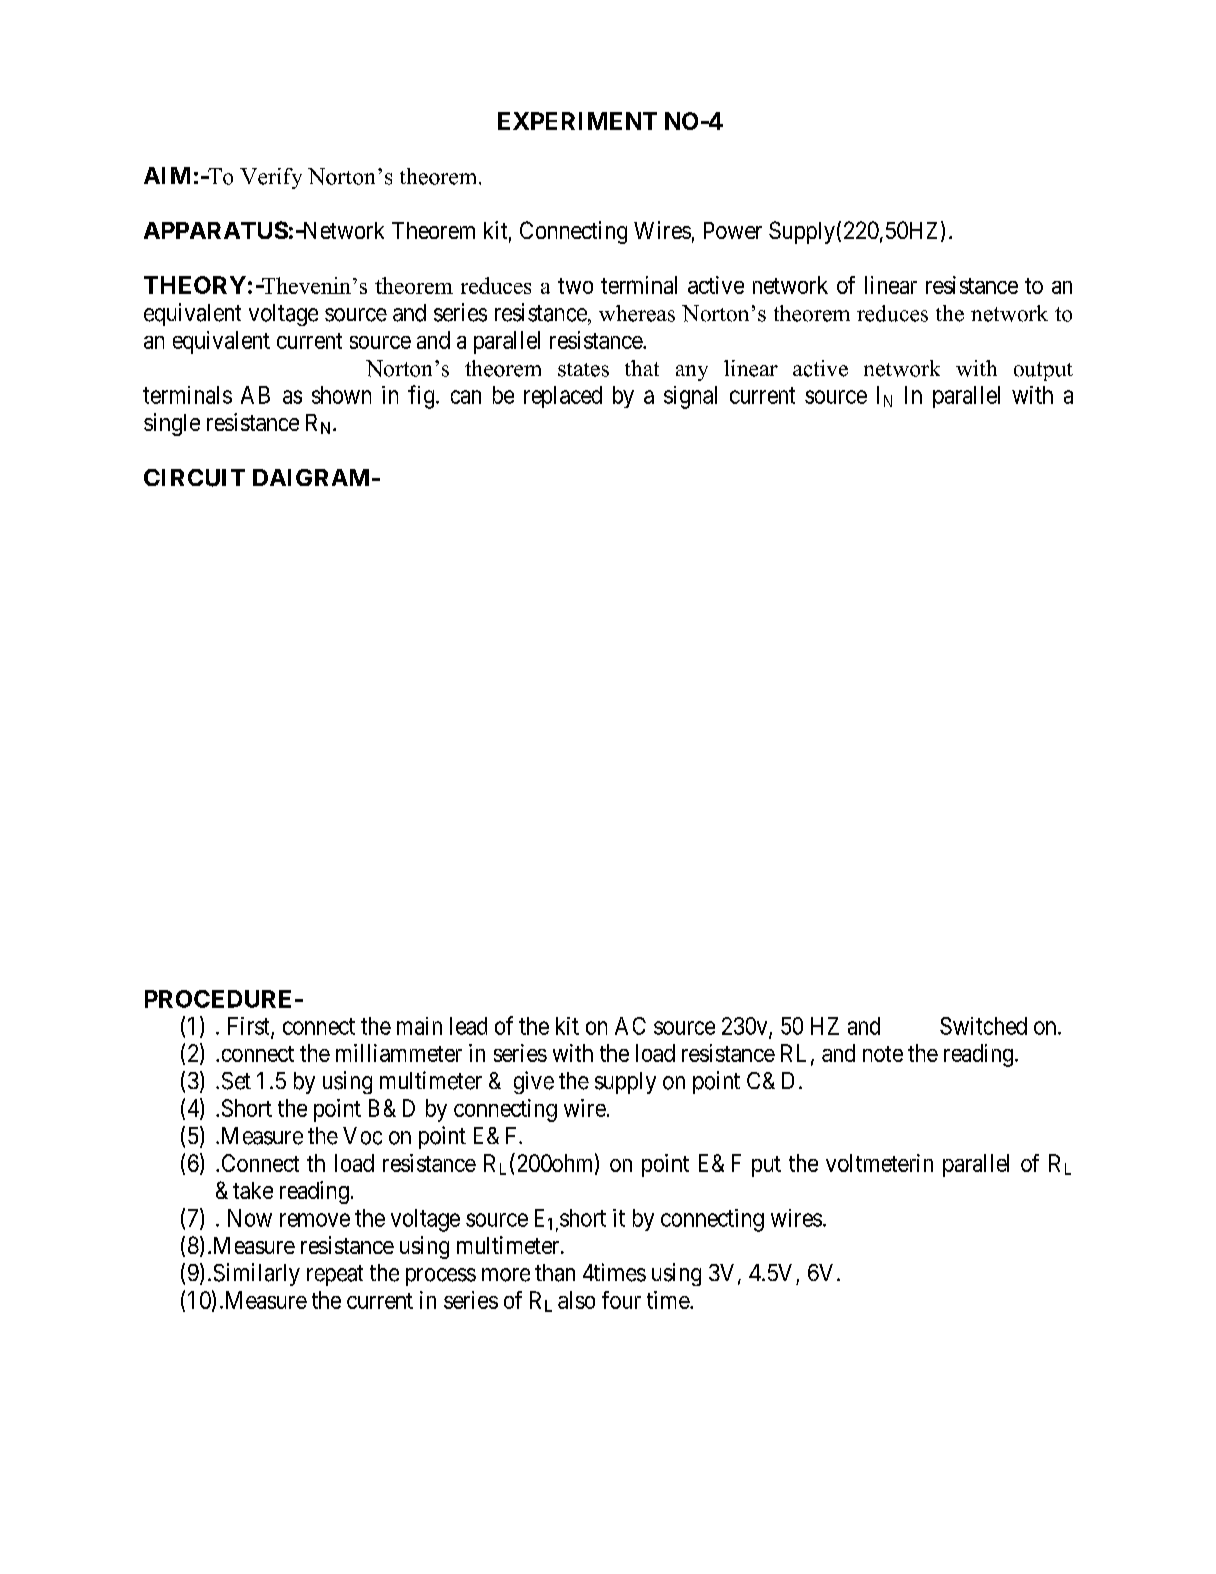 The image size is (1216, 1574). What do you see at coordinates (583, 370) in the page?
I see `states` at bounding box center [583, 370].
